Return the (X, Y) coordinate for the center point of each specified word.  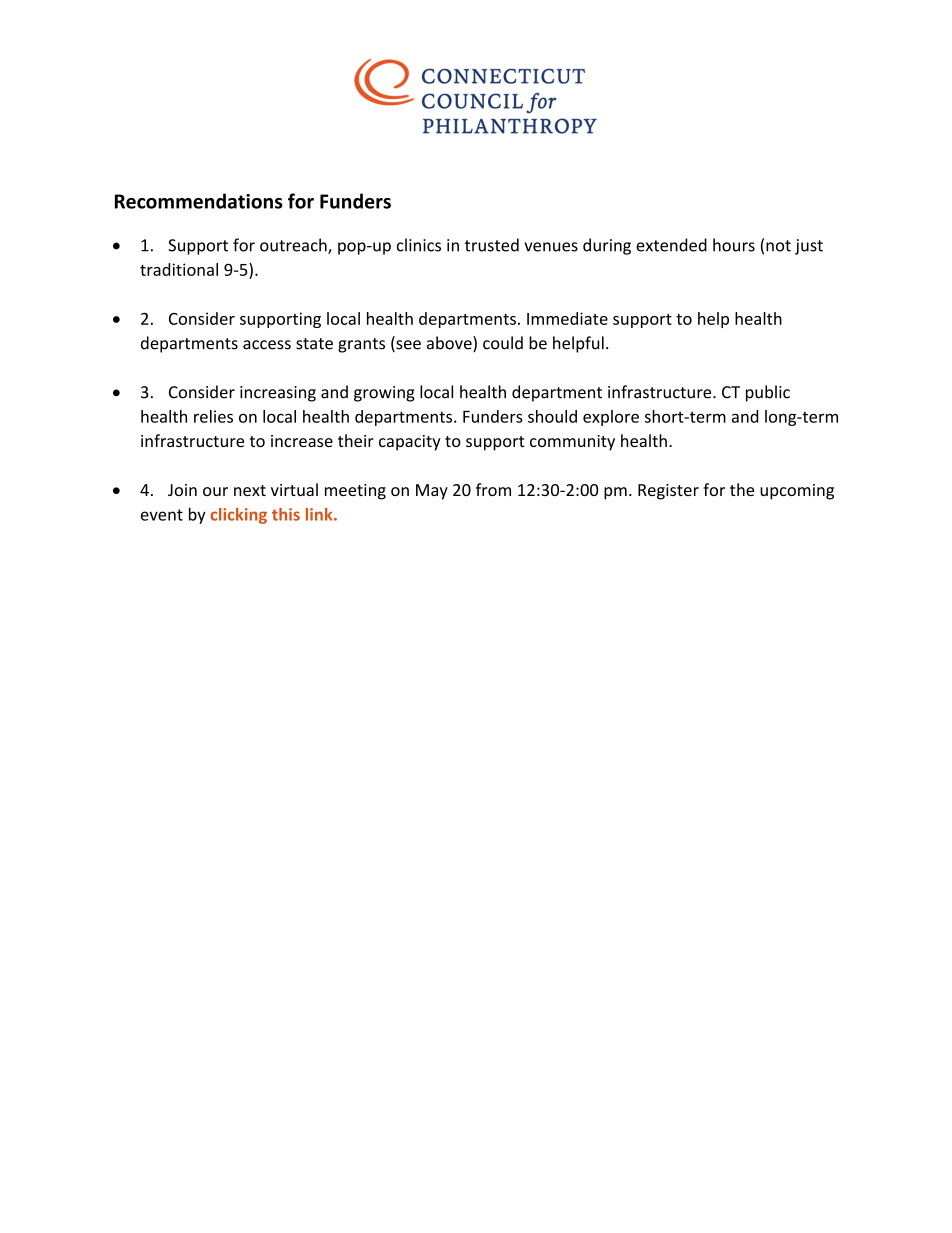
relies (213, 416)
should (552, 416)
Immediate (567, 318)
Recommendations (199, 201)
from (493, 489)
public (768, 393)
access (267, 345)
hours (734, 245)
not (778, 246)
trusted (492, 245)
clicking (239, 516)
